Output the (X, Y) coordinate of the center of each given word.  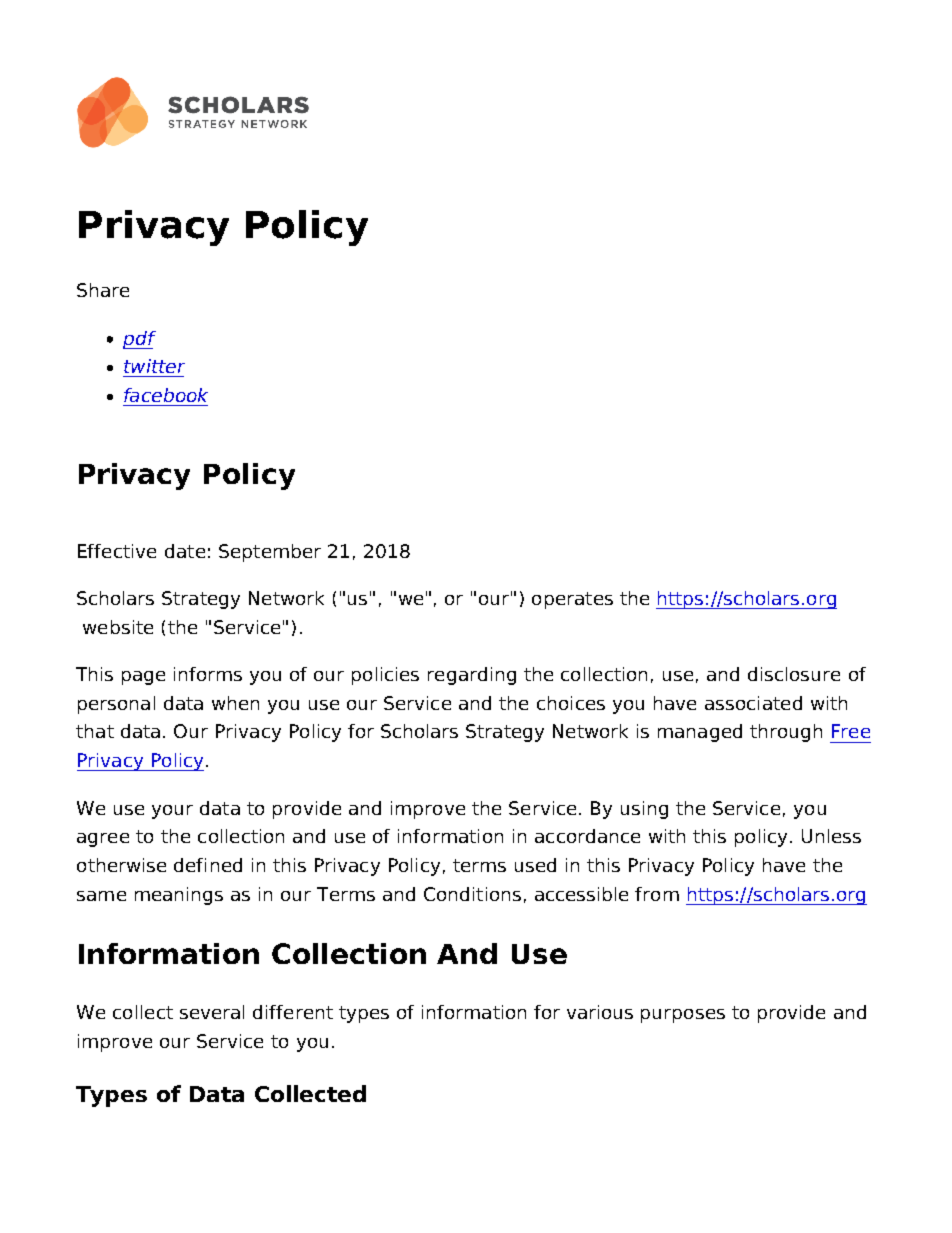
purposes (683, 1016)
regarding (472, 676)
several (212, 1012)
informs (208, 674)
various (600, 1012)
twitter (154, 366)
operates (572, 600)
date (185, 551)
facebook (166, 395)
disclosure (794, 674)
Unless (831, 836)
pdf (139, 340)
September (270, 553)
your (172, 812)
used (535, 865)
